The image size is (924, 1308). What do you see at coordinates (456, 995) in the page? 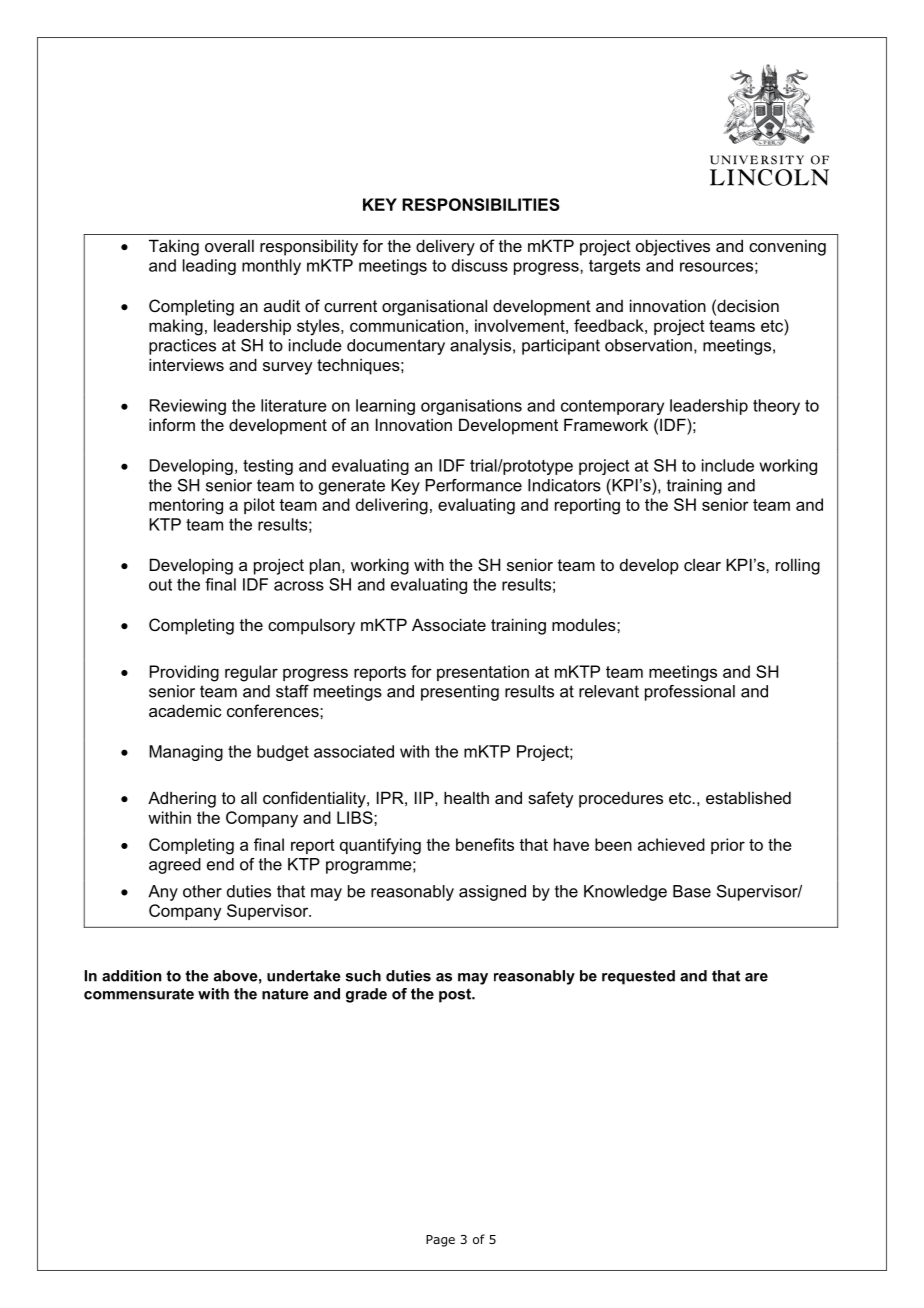
I see `post` at bounding box center [456, 995].
